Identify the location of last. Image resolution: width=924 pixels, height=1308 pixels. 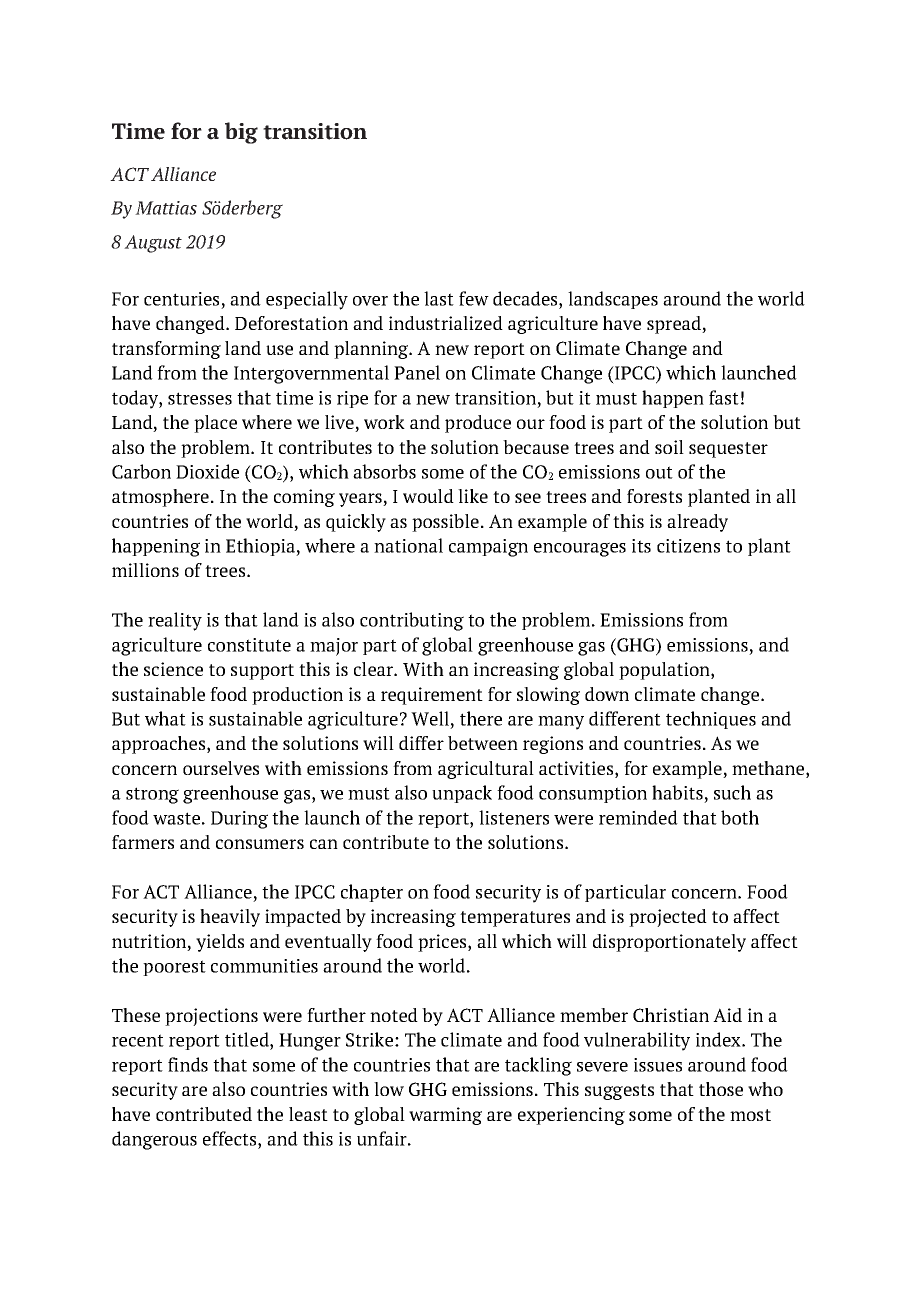
(439, 298).
